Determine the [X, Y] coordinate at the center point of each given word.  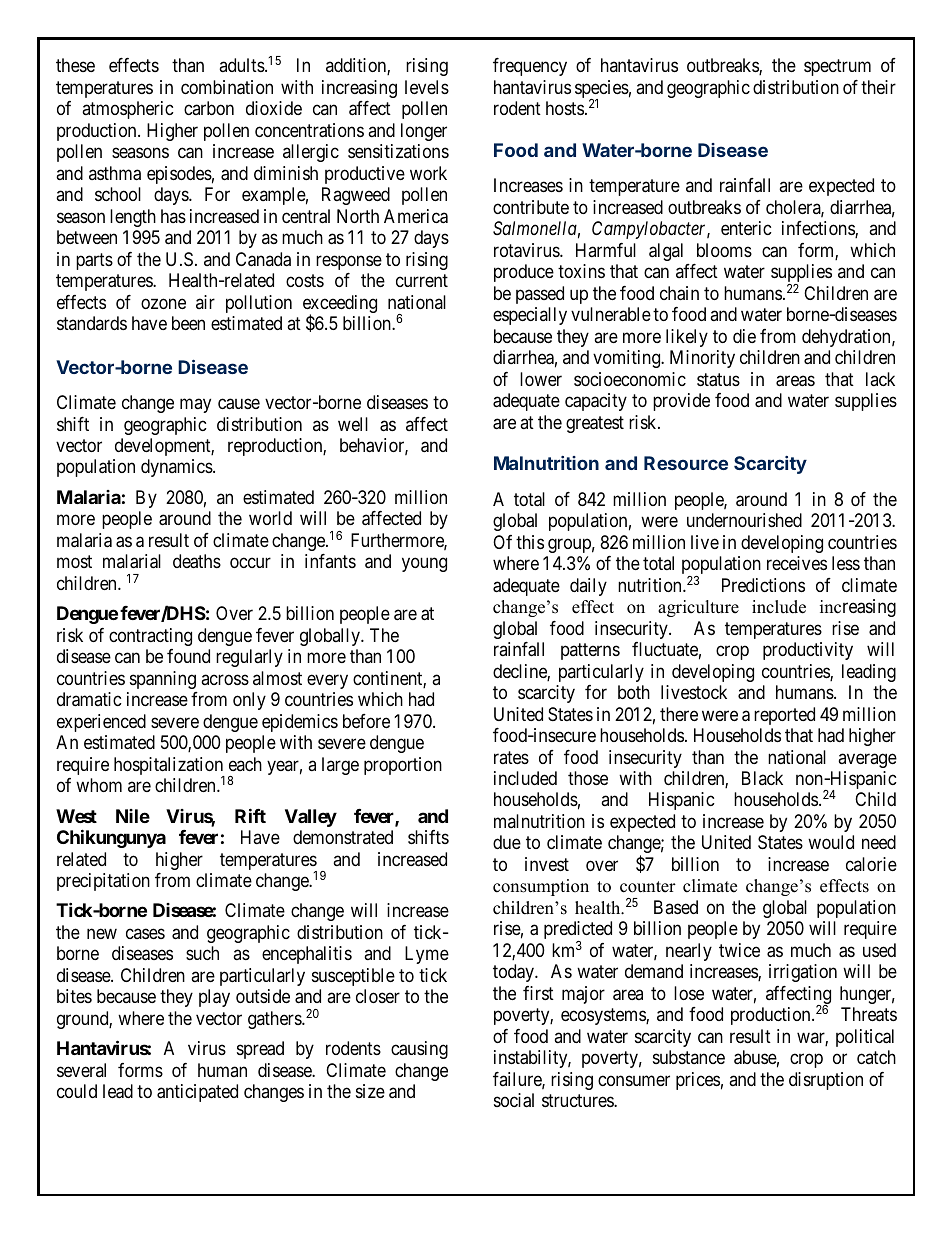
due [507, 842]
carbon [209, 108]
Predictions [763, 585]
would [831, 842]
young [424, 565]
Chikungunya [111, 838]
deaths [197, 561]
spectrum [837, 68]
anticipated [197, 1093]
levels [427, 87]
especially [530, 316]
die [744, 336]
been [188, 323]
